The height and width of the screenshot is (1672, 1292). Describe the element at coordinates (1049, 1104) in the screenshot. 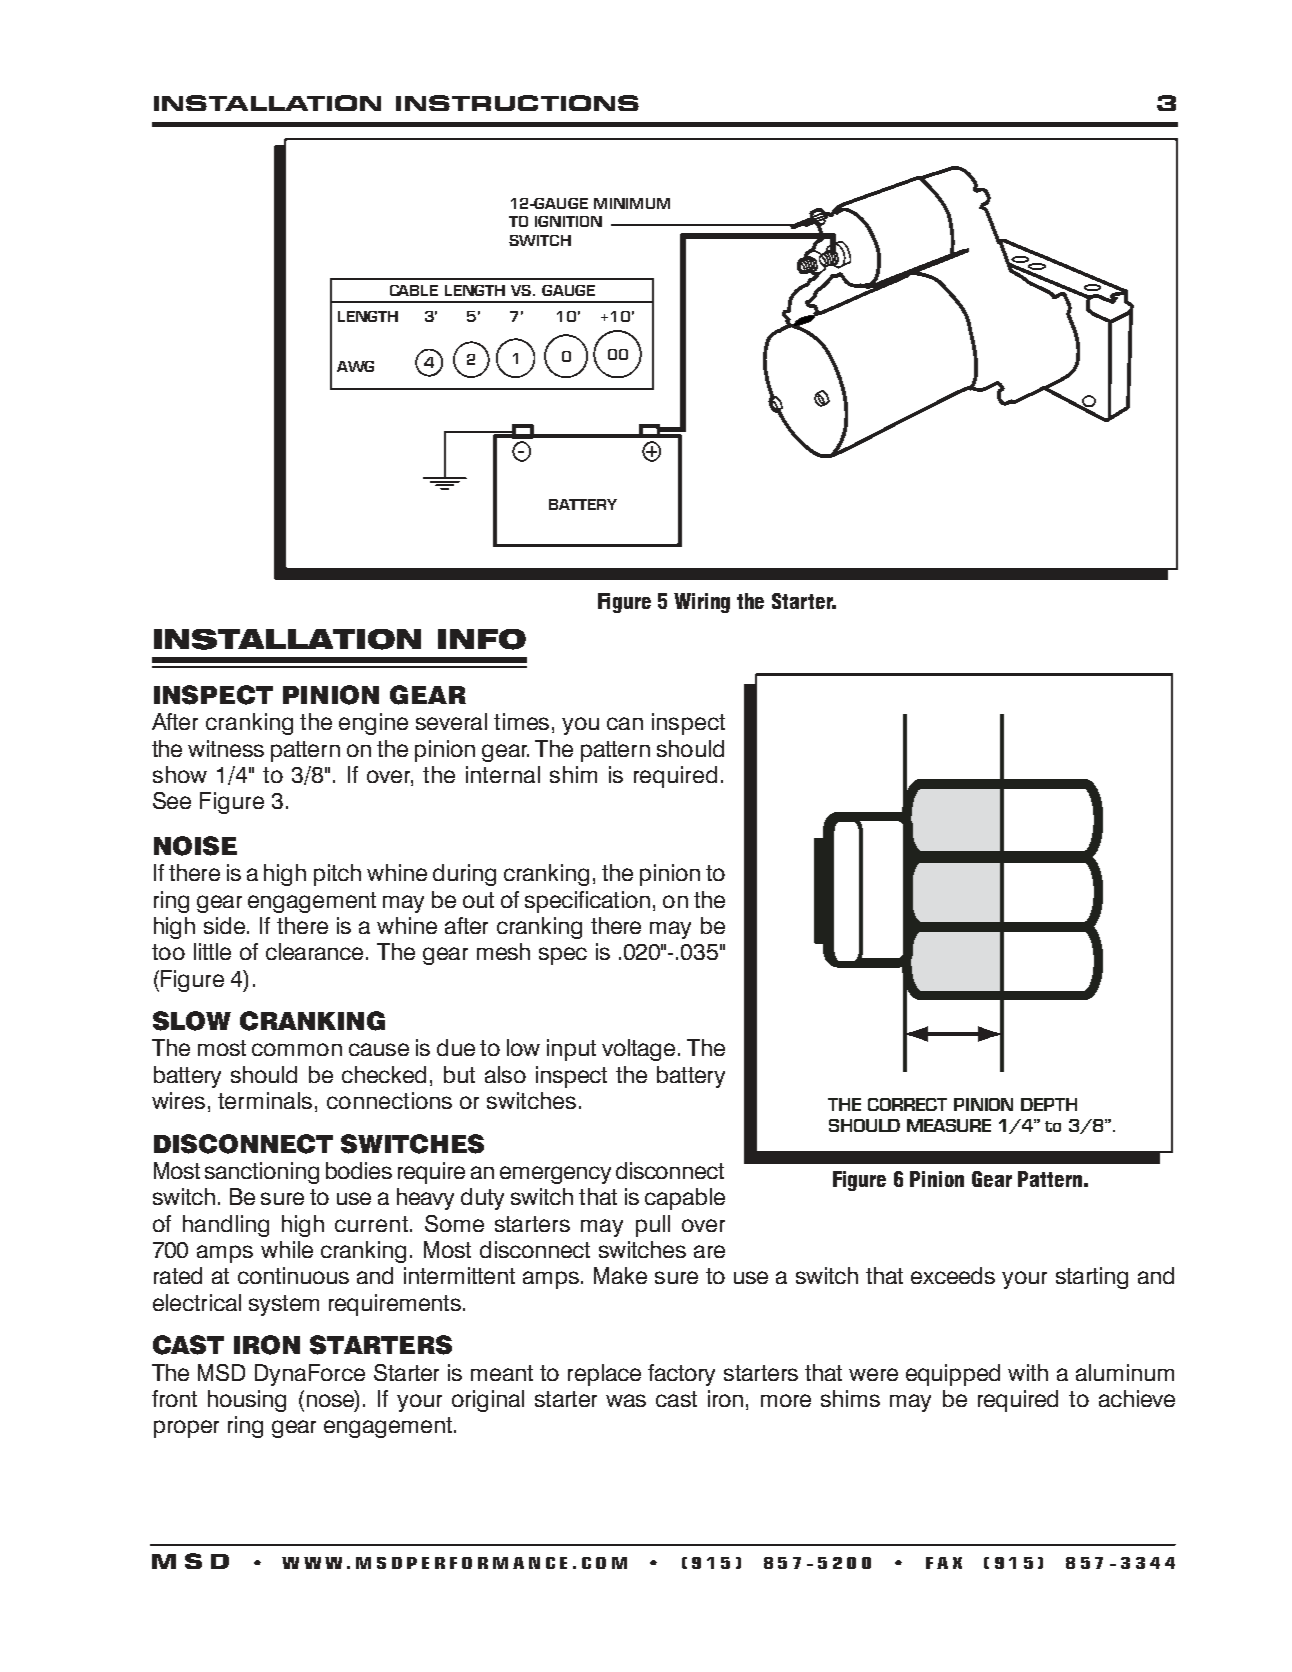

I see `DEPTH` at that location.
